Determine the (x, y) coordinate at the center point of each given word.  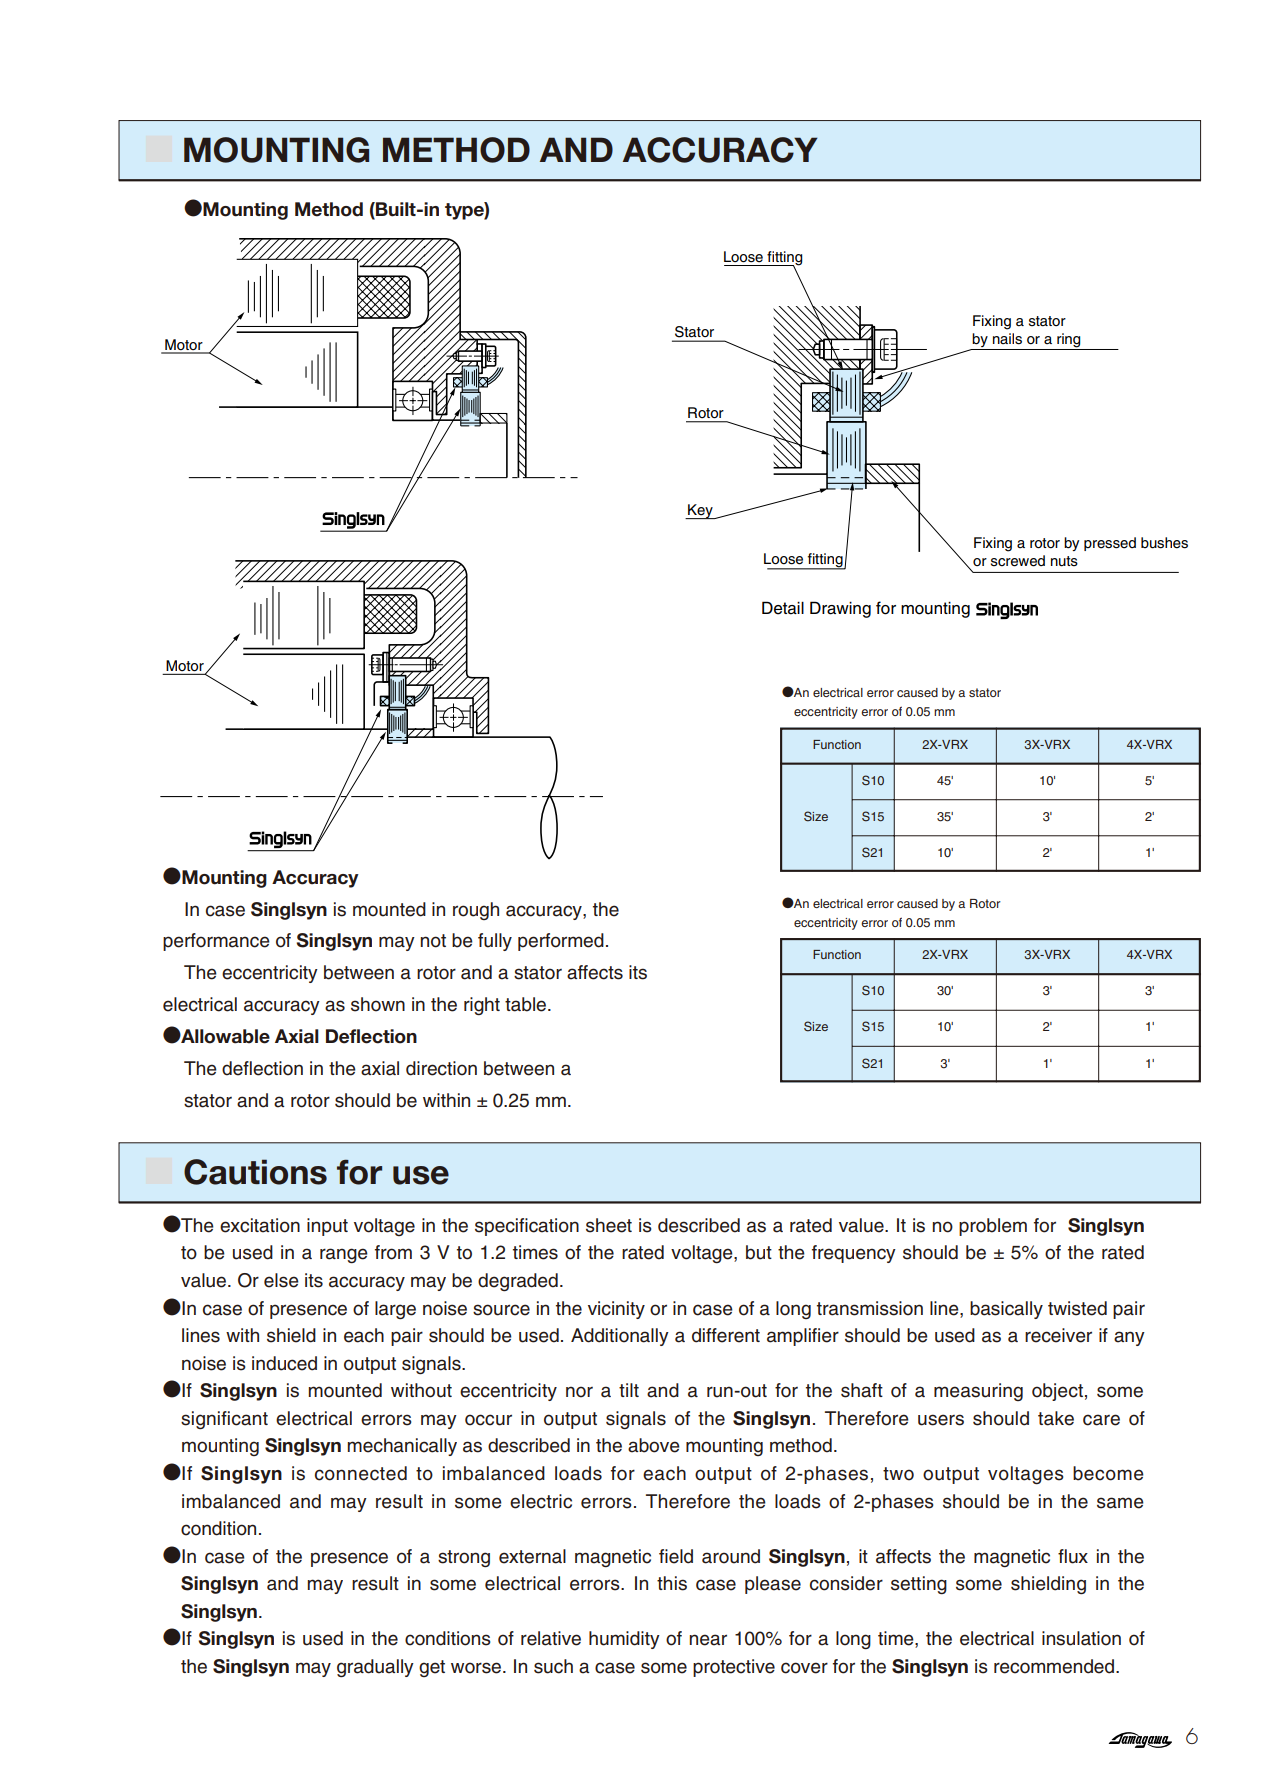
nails (1007, 339)
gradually (375, 1668)
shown (378, 1004)
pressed (1110, 544)
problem (993, 1227)
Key (700, 511)
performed (561, 942)
